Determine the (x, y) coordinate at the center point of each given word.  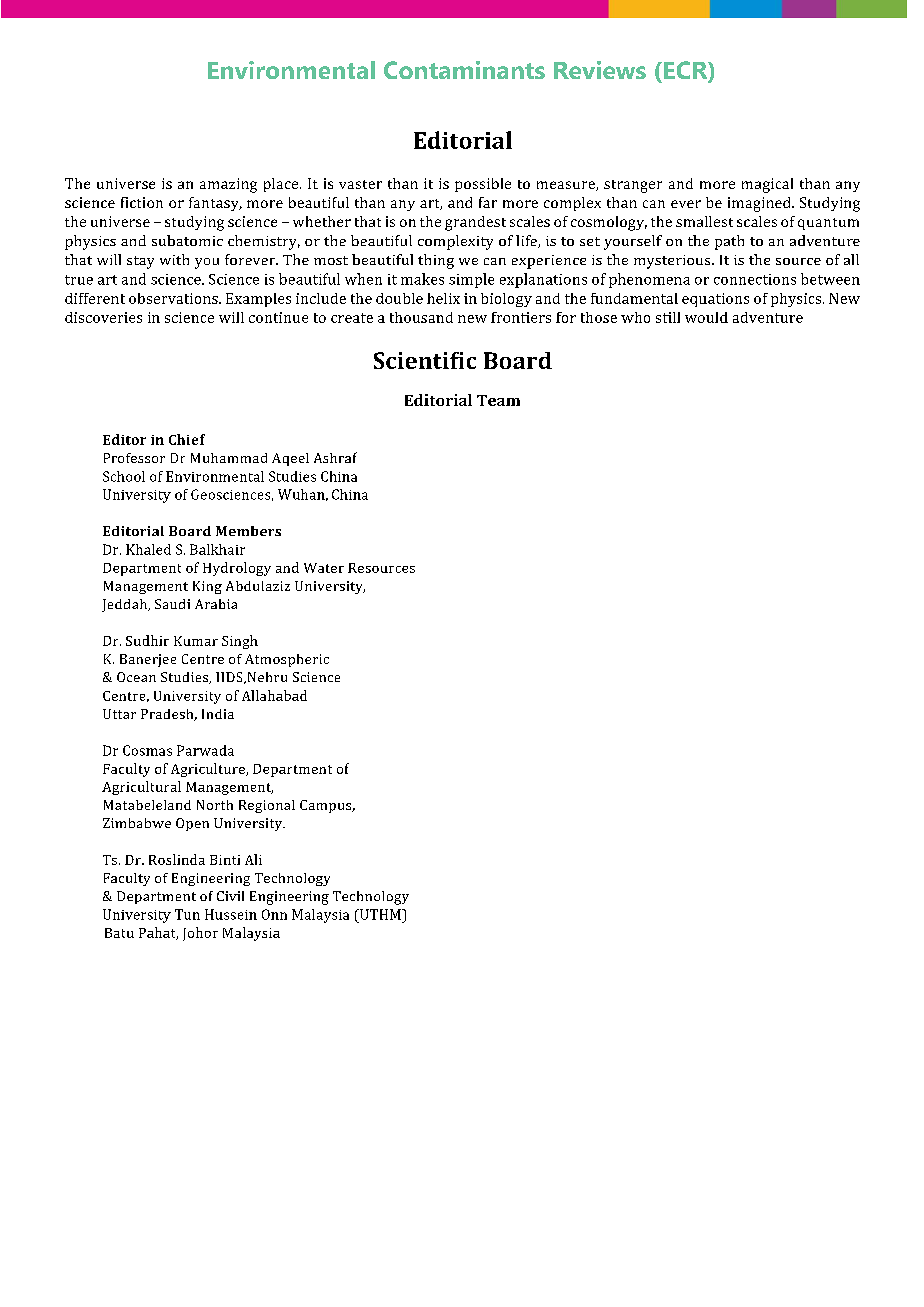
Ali (253, 859)
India (218, 714)
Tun (187, 914)
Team (498, 400)
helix (443, 298)
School (124, 476)
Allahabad (274, 695)
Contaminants (464, 70)
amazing (228, 185)
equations (715, 300)
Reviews (600, 70)
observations (174, 298)
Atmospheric (287, 660)
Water (324, 568)
